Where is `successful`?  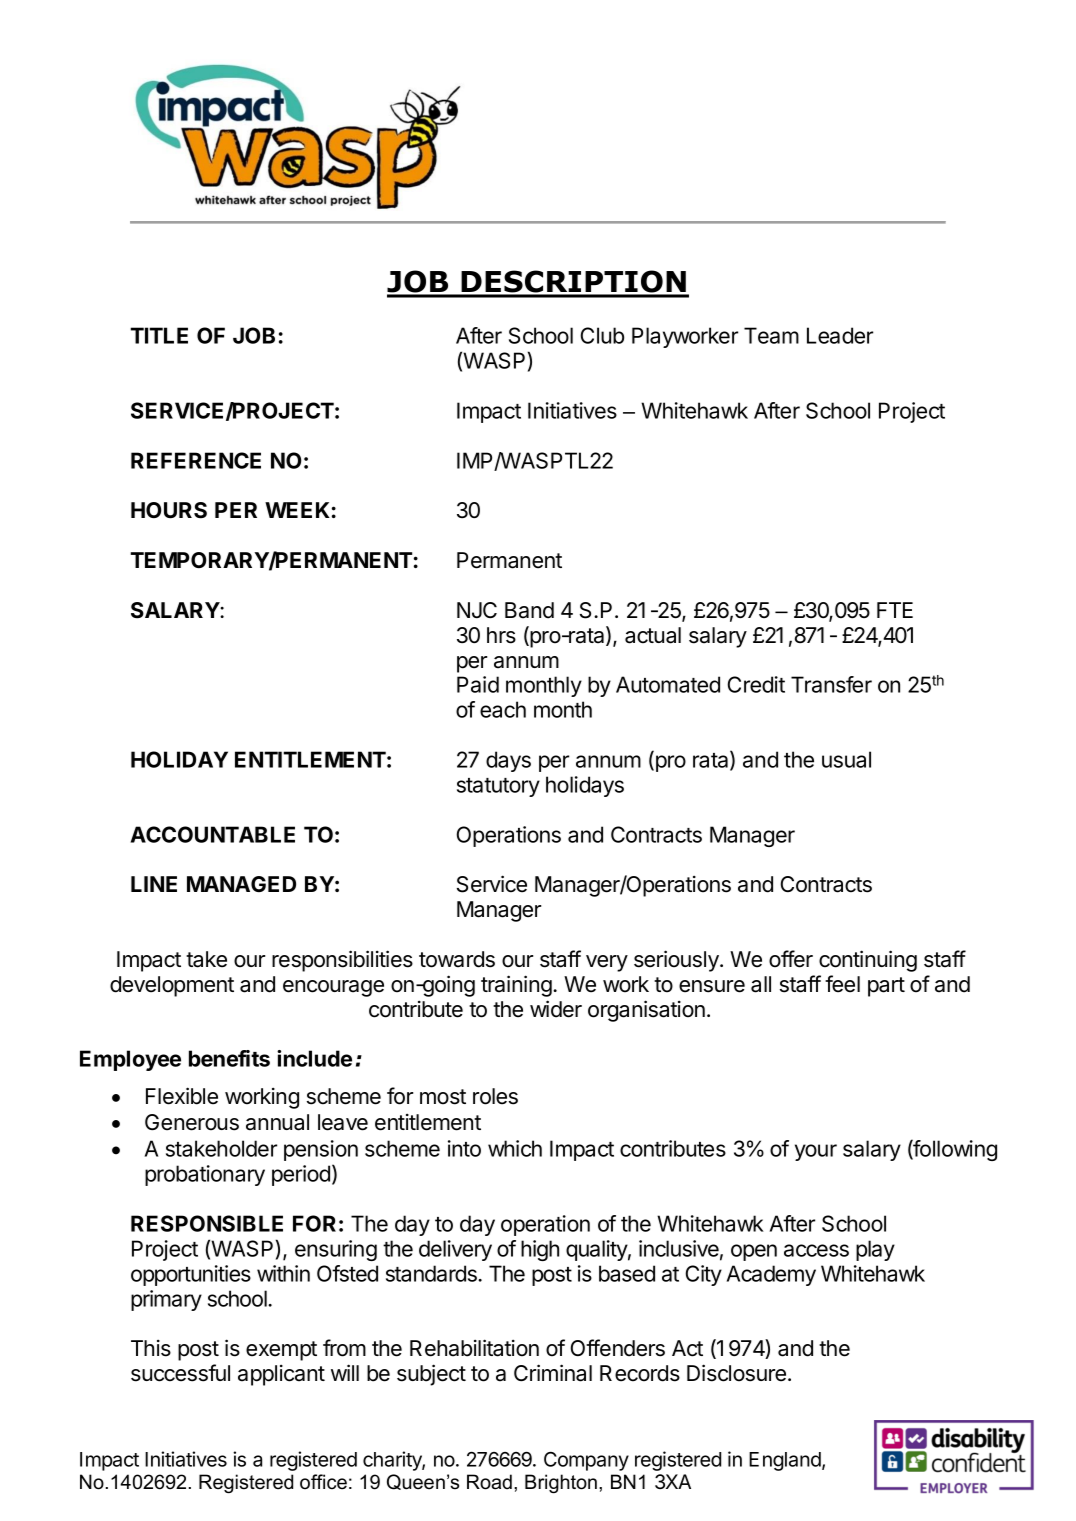
successful is located at coordinates (180, 1373).
